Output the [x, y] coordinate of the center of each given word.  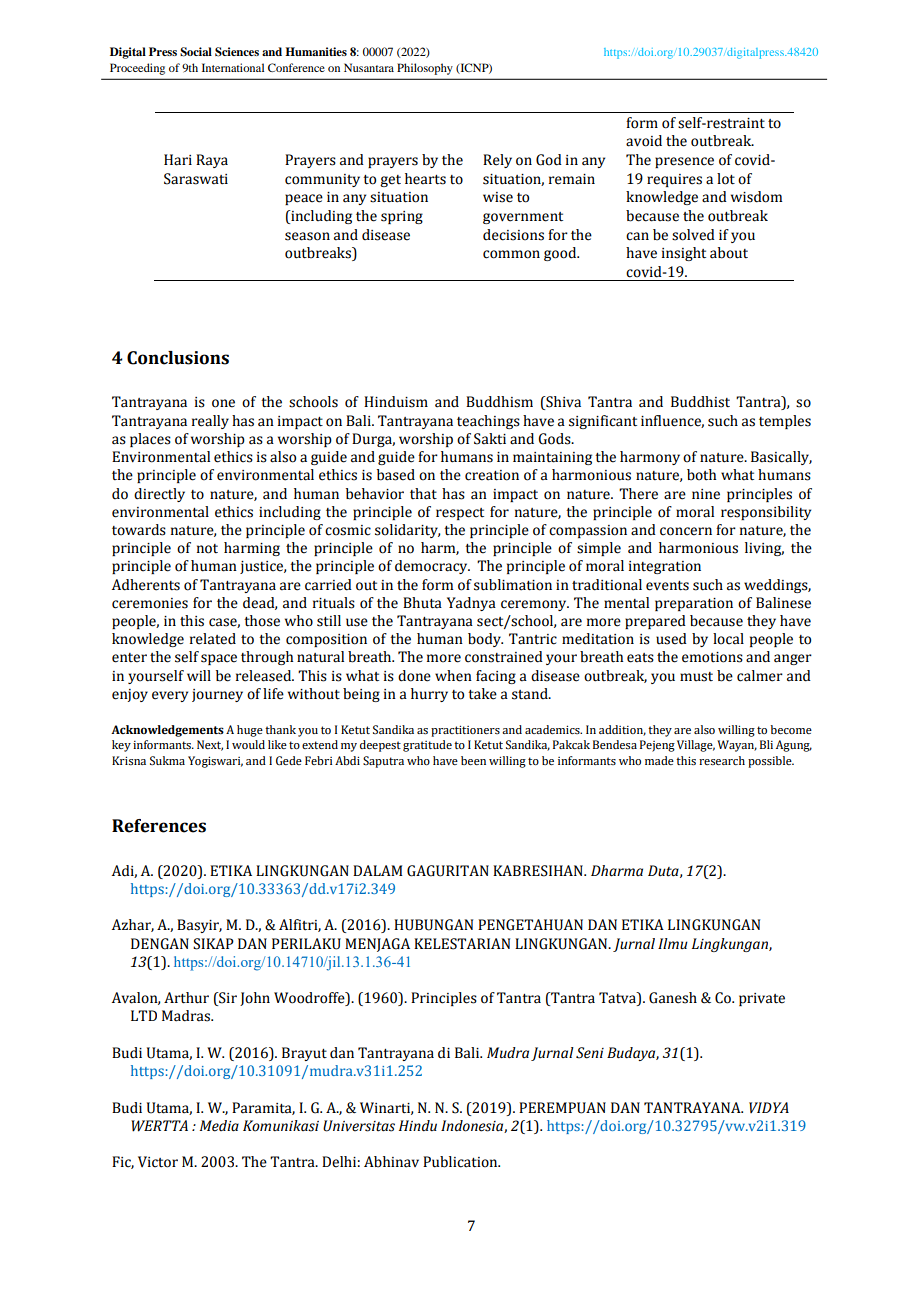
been [473, 760]
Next [210, 745]
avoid [644, 141]
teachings [488, 422]
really [210, 422]
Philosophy [425, 69]
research [722, 760]
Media [219, 1126]
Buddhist [700, 402]
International [233, 67]
